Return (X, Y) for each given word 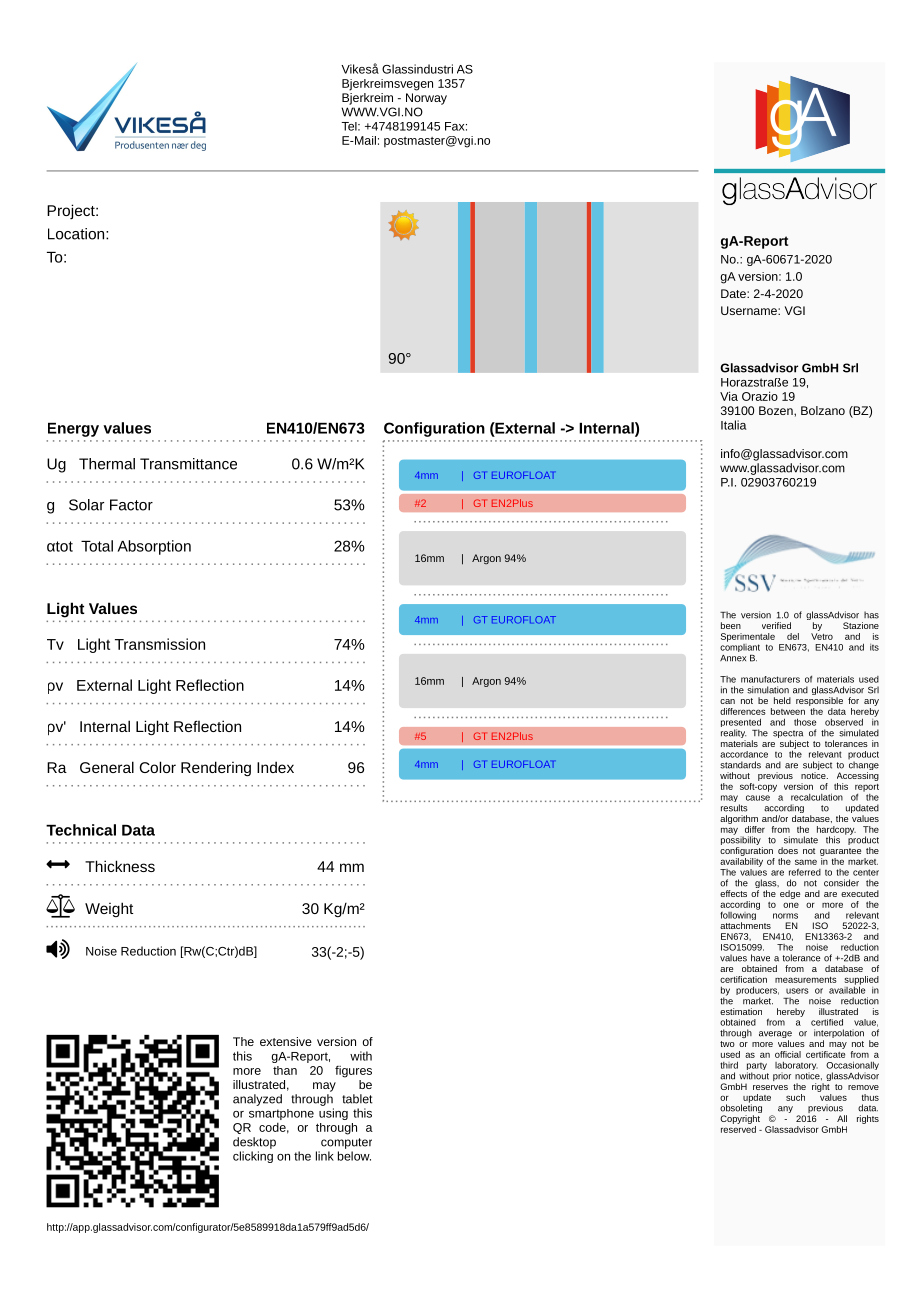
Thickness (120, 866)
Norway (426, 99)
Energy (73, 430)
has (871, 615)
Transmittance (188, 464)
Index (275, 767)
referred (805, 872)
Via (729, 396)
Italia (734, 425)
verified (776, 625)
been (731, 625)
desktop (254, 1143)
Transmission (160, 644)
